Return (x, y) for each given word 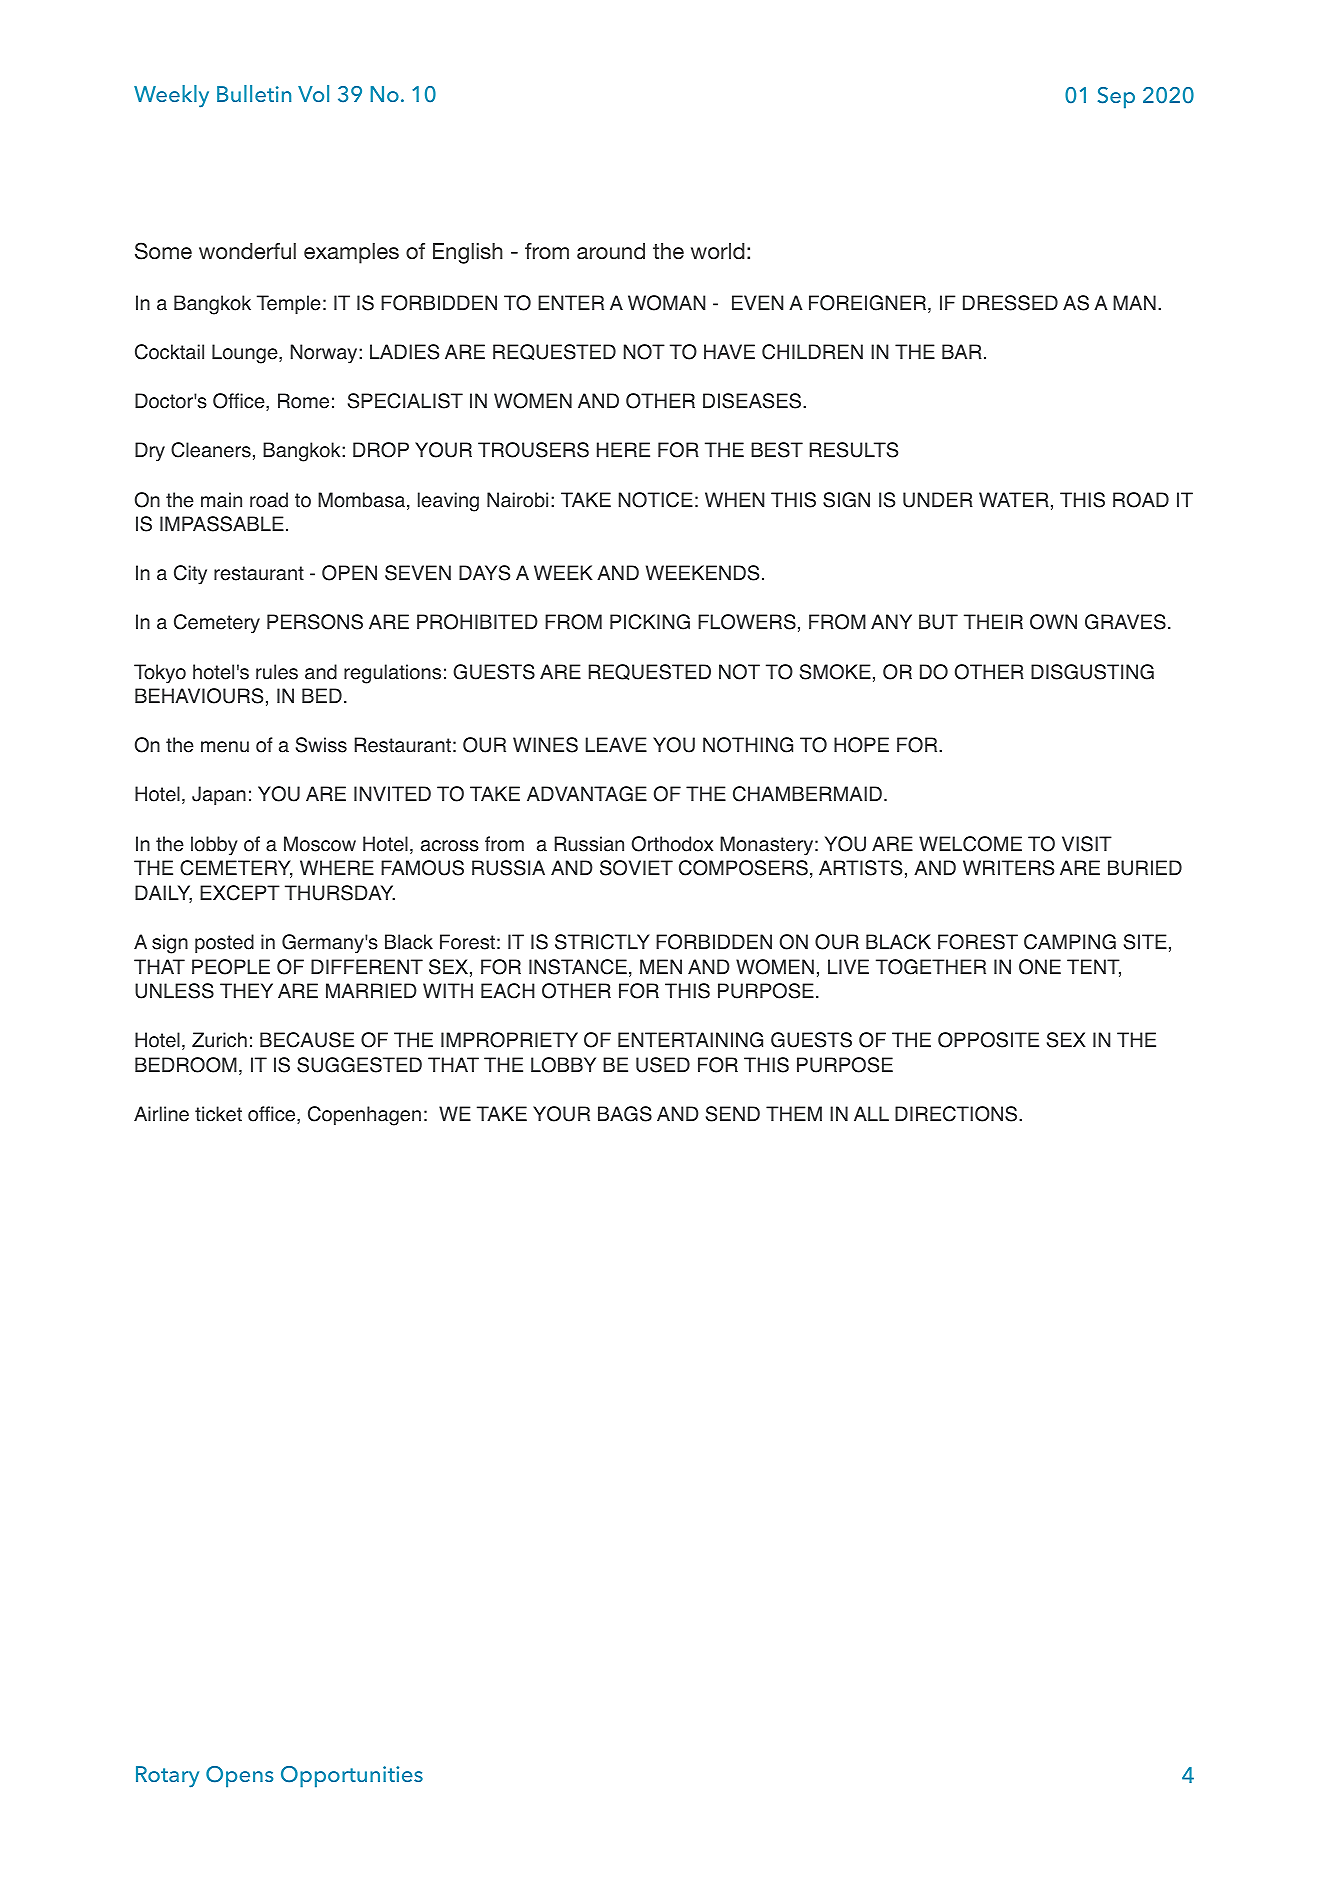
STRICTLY (602, 942)
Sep (1116, 98)
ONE (1040, 967)
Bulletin (254, 93)
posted (224, 943)
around (611, 251)
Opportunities (352, 1777)
